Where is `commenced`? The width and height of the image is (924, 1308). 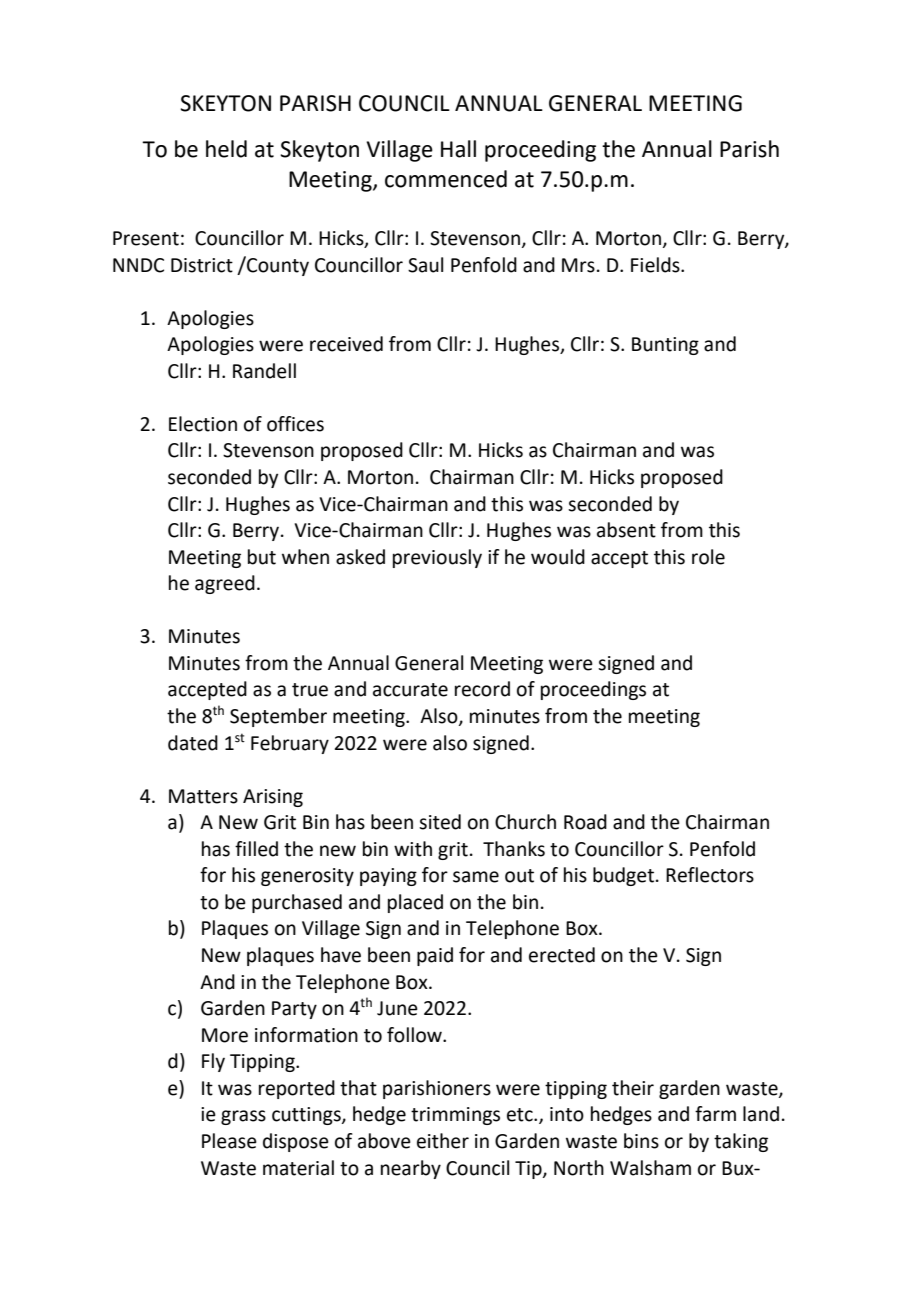
commenced is located at coordinates (446, 179).
